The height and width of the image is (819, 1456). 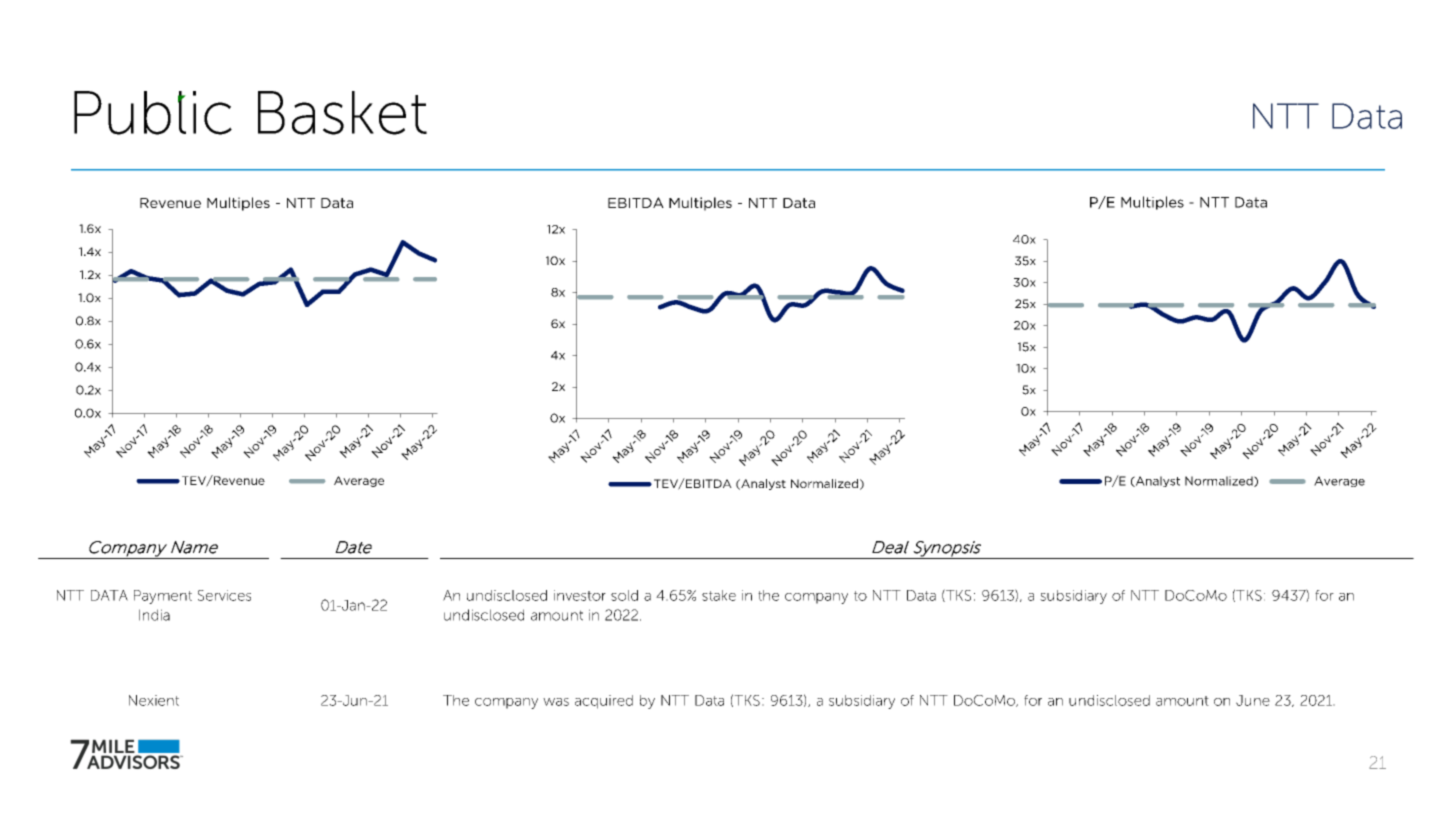 What do you see at coordinates (604, 702) in the image?
I see `acquired` at bounding box center [604, 702].
